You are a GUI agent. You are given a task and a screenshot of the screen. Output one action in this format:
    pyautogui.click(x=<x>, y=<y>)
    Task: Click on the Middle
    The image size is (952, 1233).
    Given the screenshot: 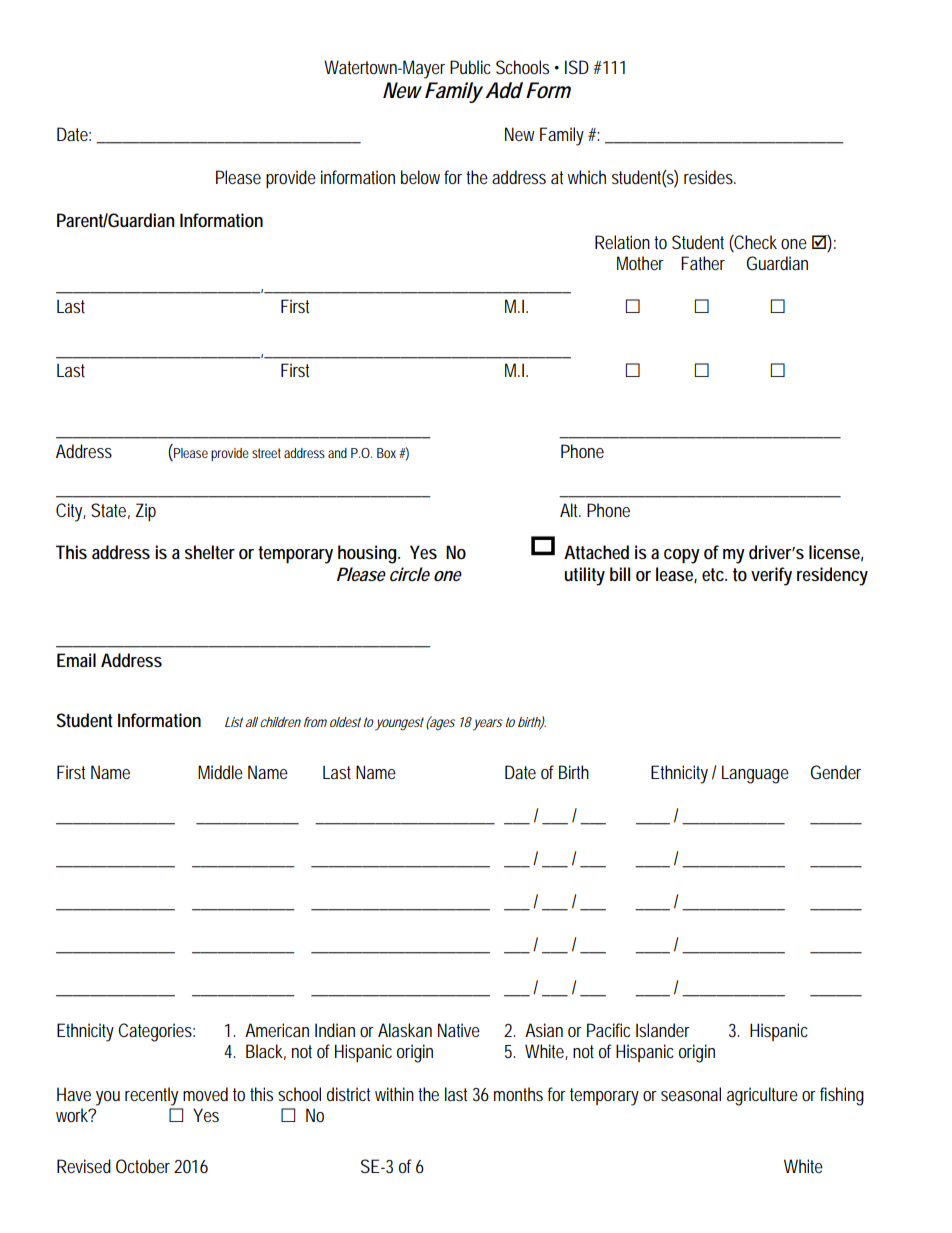 What is the action you would take?
    pyautogui.click(x=220, y=772)
